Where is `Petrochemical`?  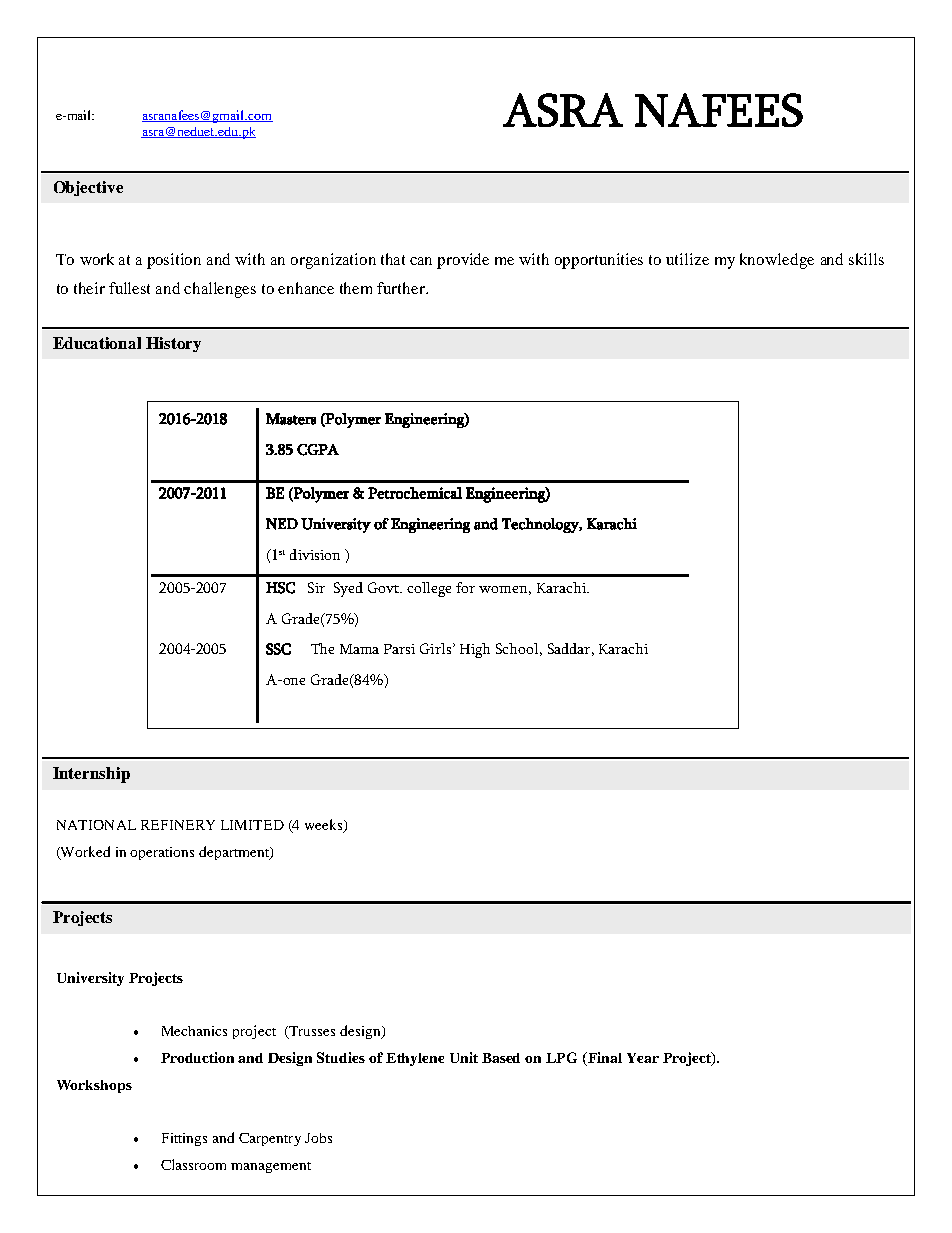 Petrochemical is located at coordinates (415, 493).
